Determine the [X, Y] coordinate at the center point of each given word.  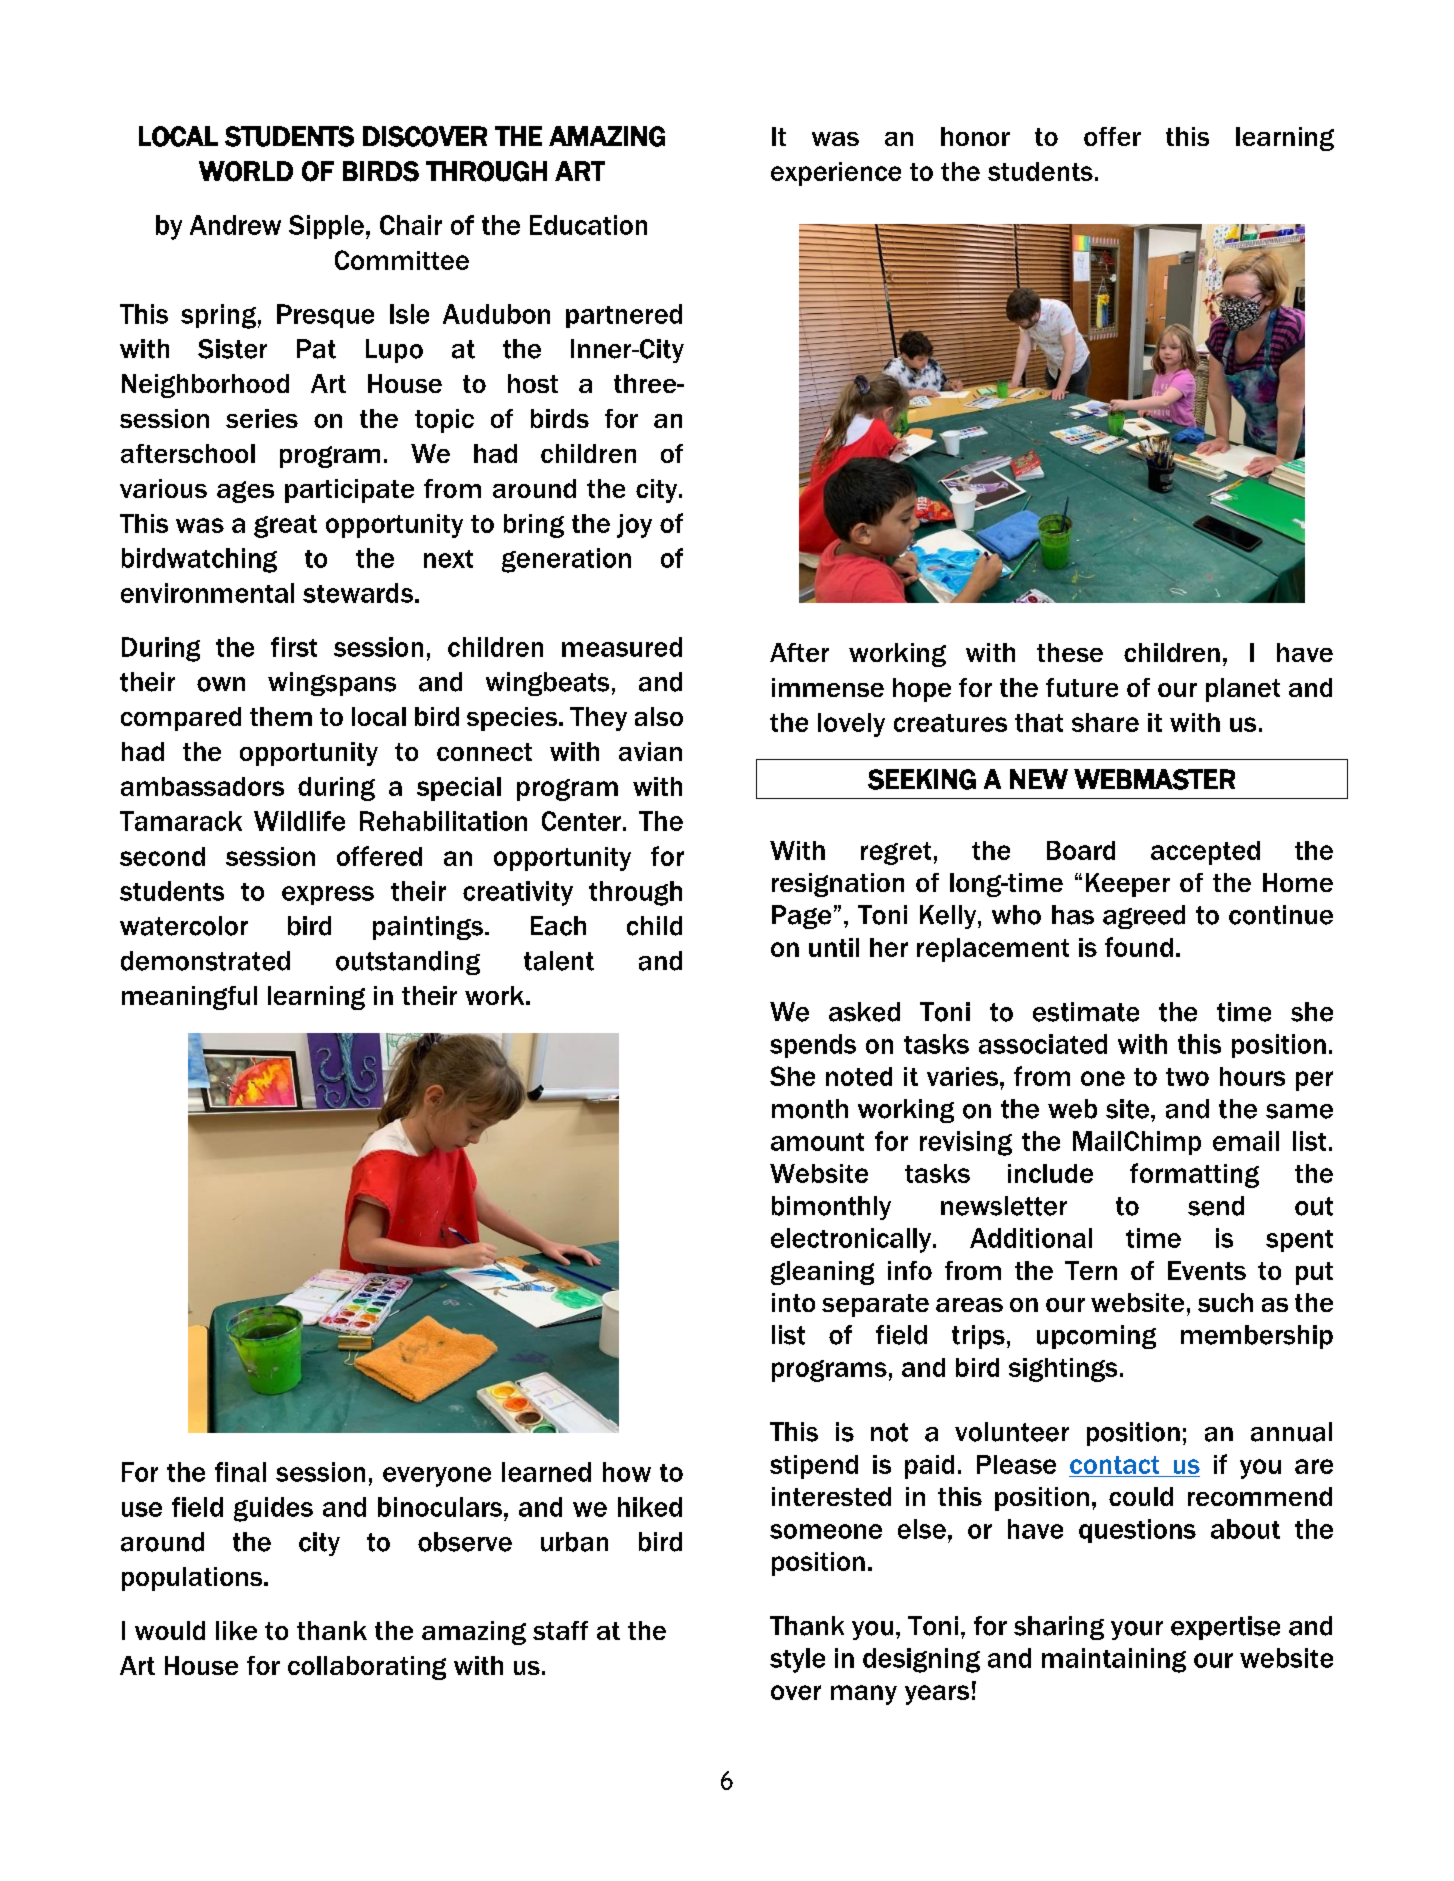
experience [836, 174]
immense [828, 687]
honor [975, 136]
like [236, 1630]
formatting [1194, 1175]
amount [817, 1142]
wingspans [332, 684]
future [1082, 687]
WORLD [246, 171]
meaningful [189, 998]
